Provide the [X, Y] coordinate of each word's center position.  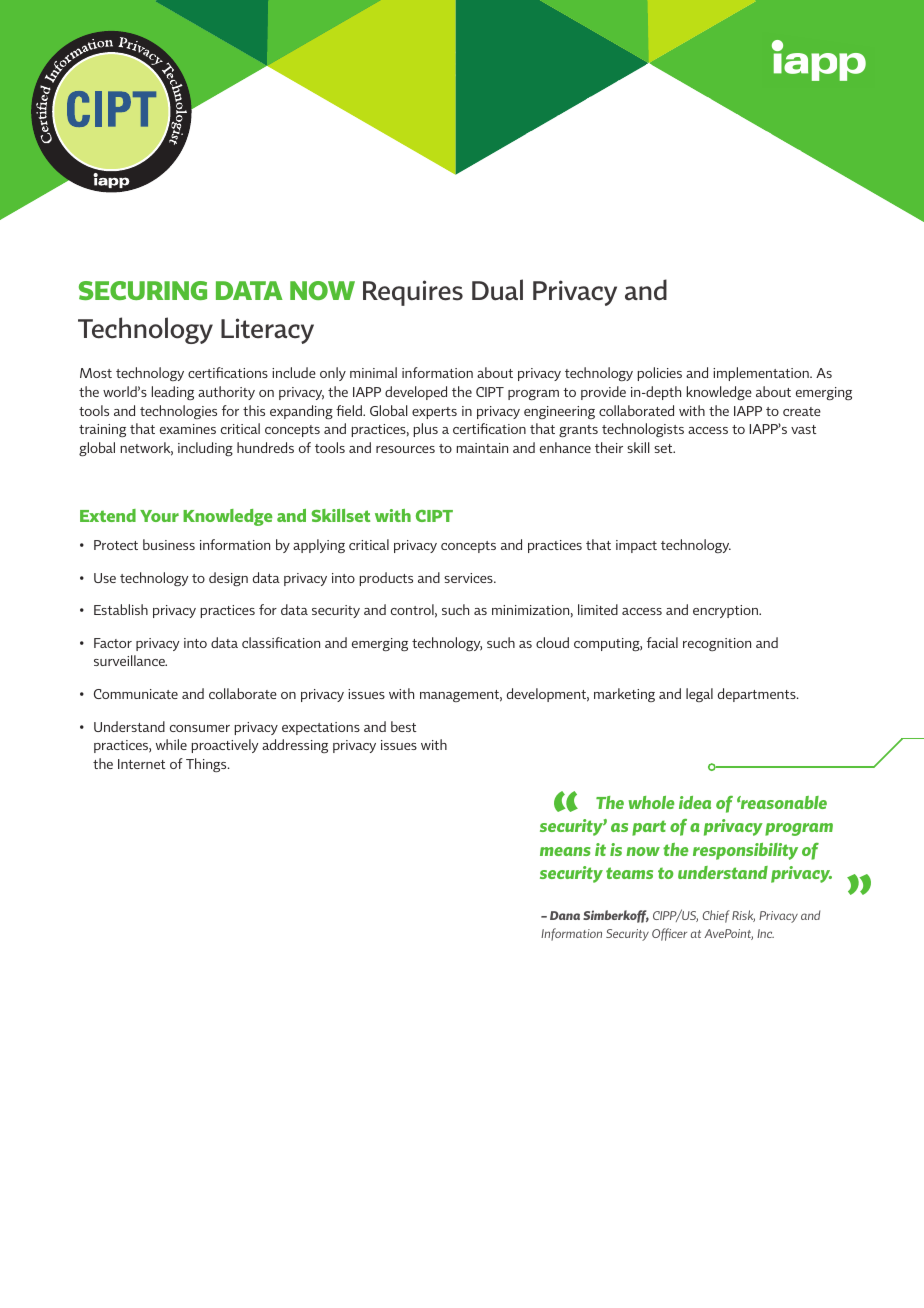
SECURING [143, 290]
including [205, 449]
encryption [726, 611]
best [403, 726]
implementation [762, 374]
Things [207, 765]
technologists [643, 430]
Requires [413, 293]
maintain [482, 448]
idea [695, 802]
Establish [121, 609]
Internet [141, 764]
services [469, 578]
